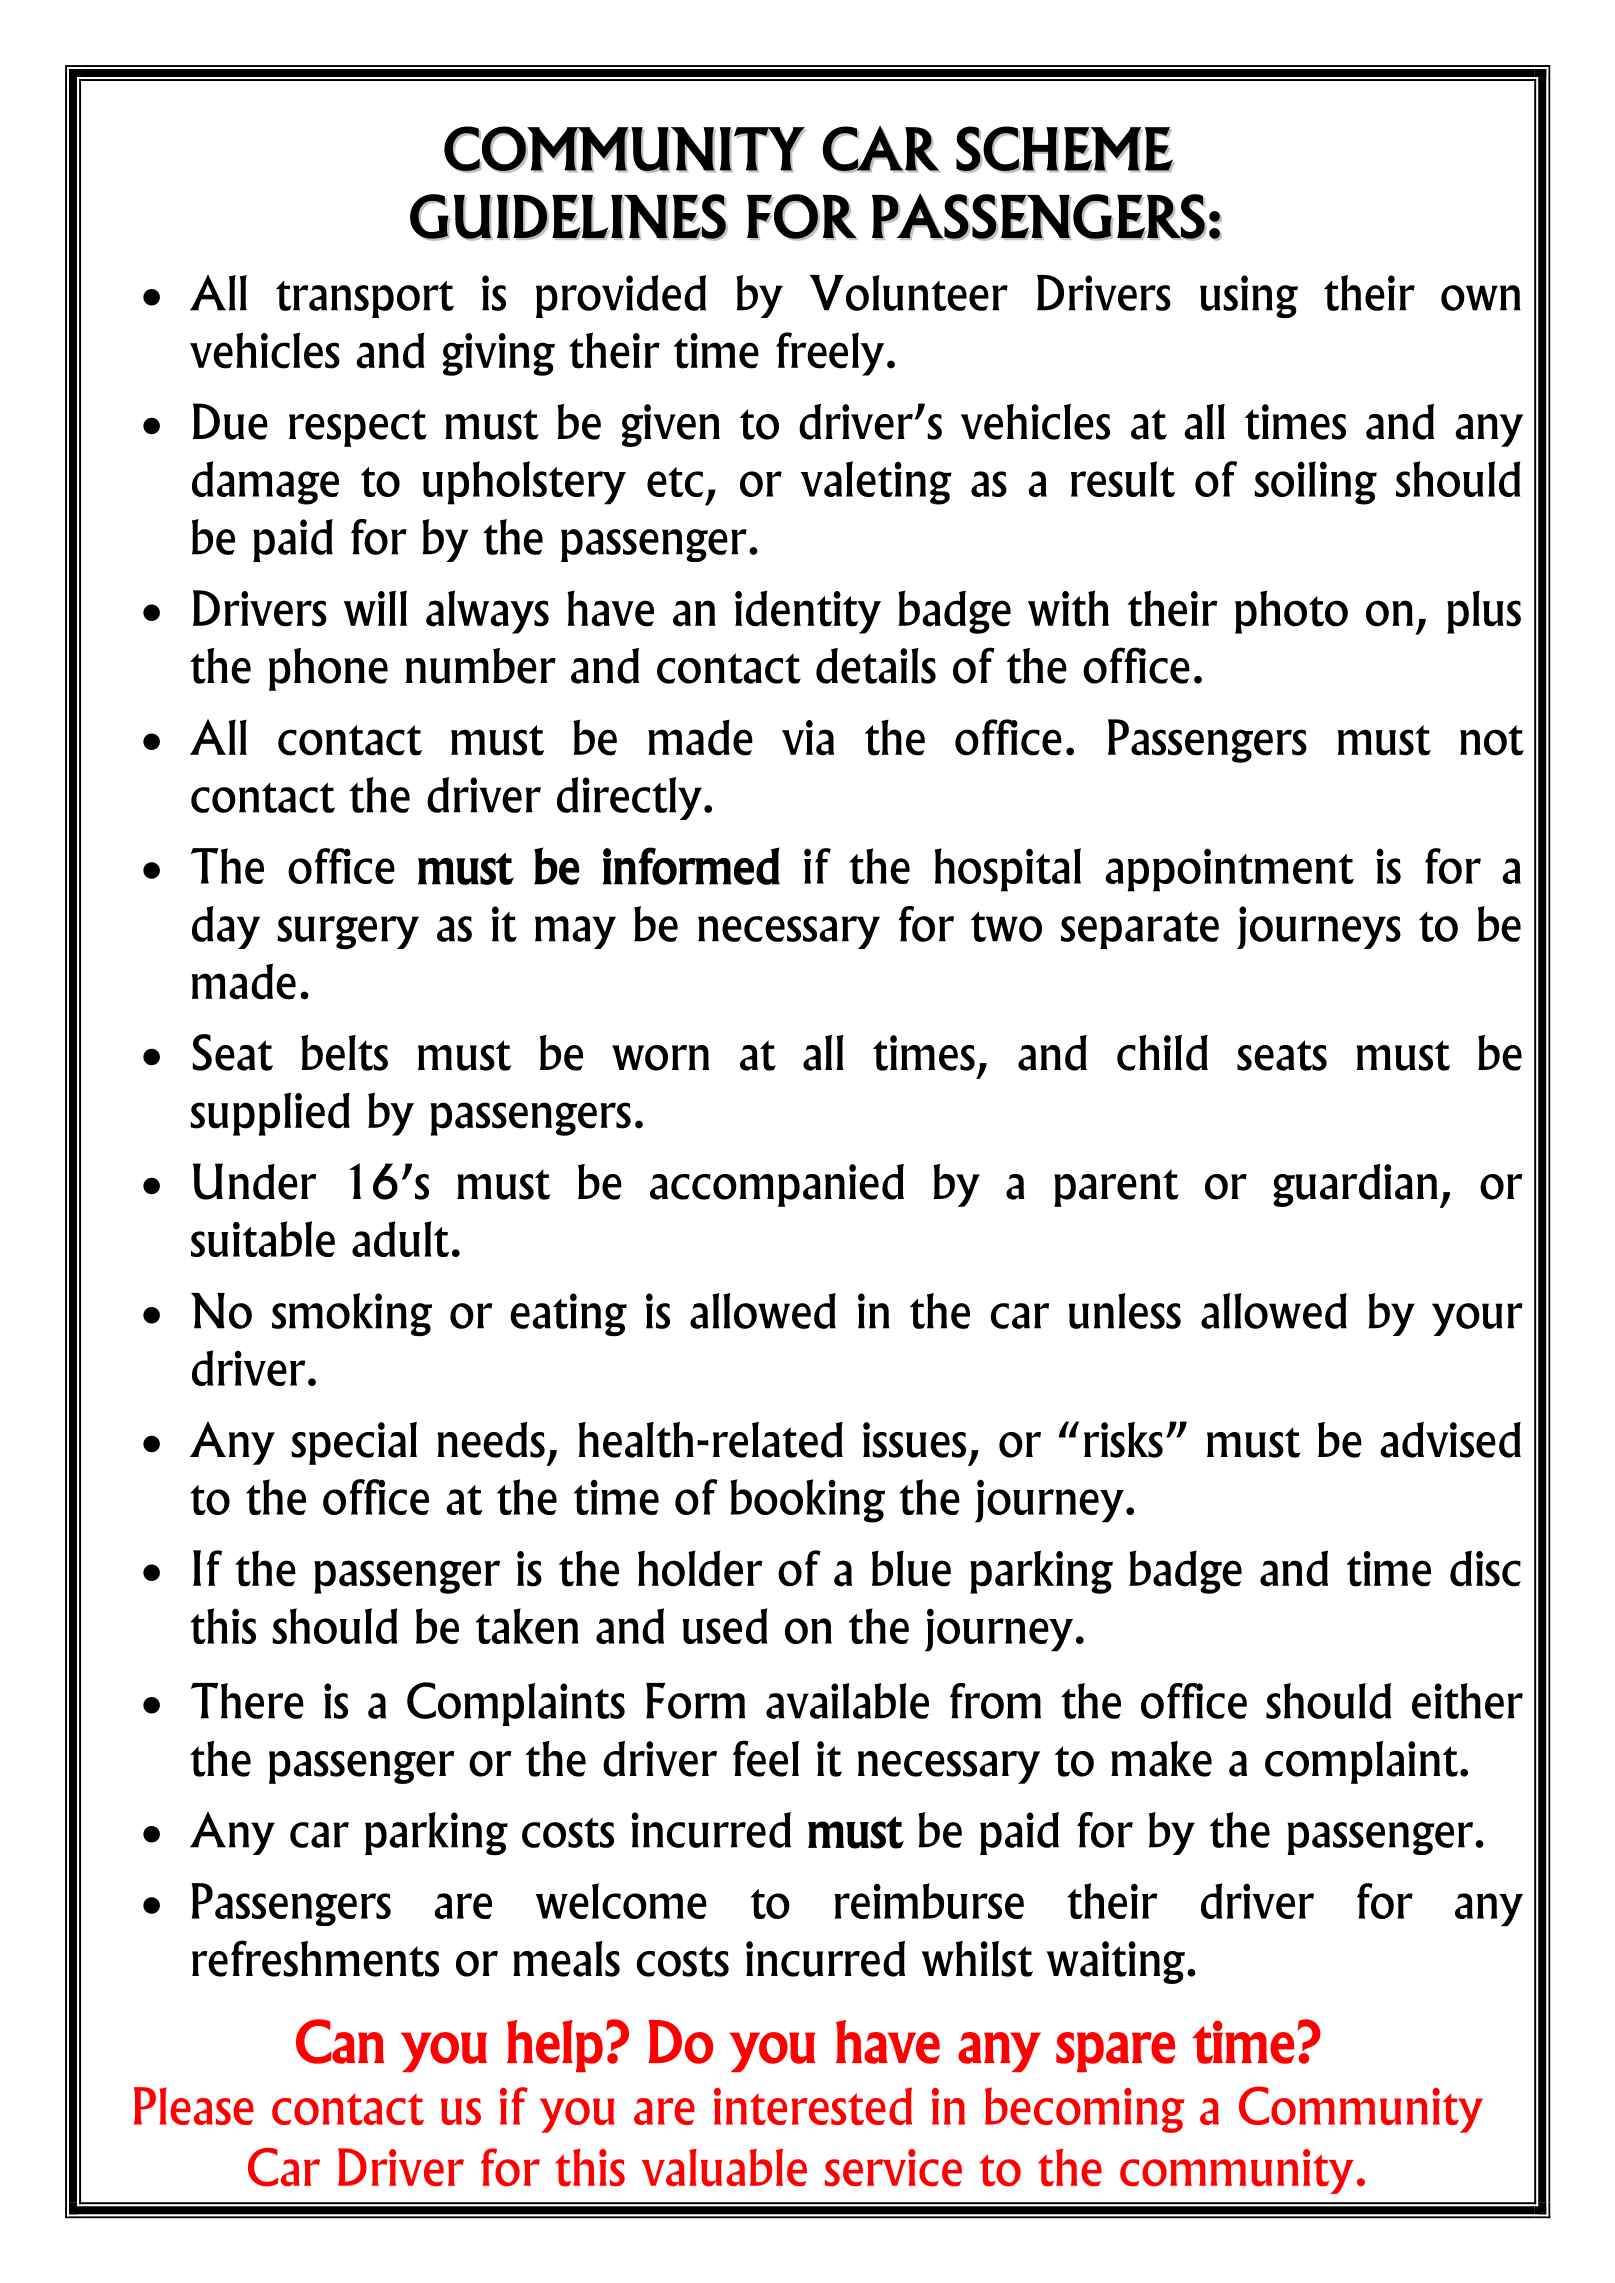 The image size is (1615, 2283). I want to click on freely, so click(830, 354).
